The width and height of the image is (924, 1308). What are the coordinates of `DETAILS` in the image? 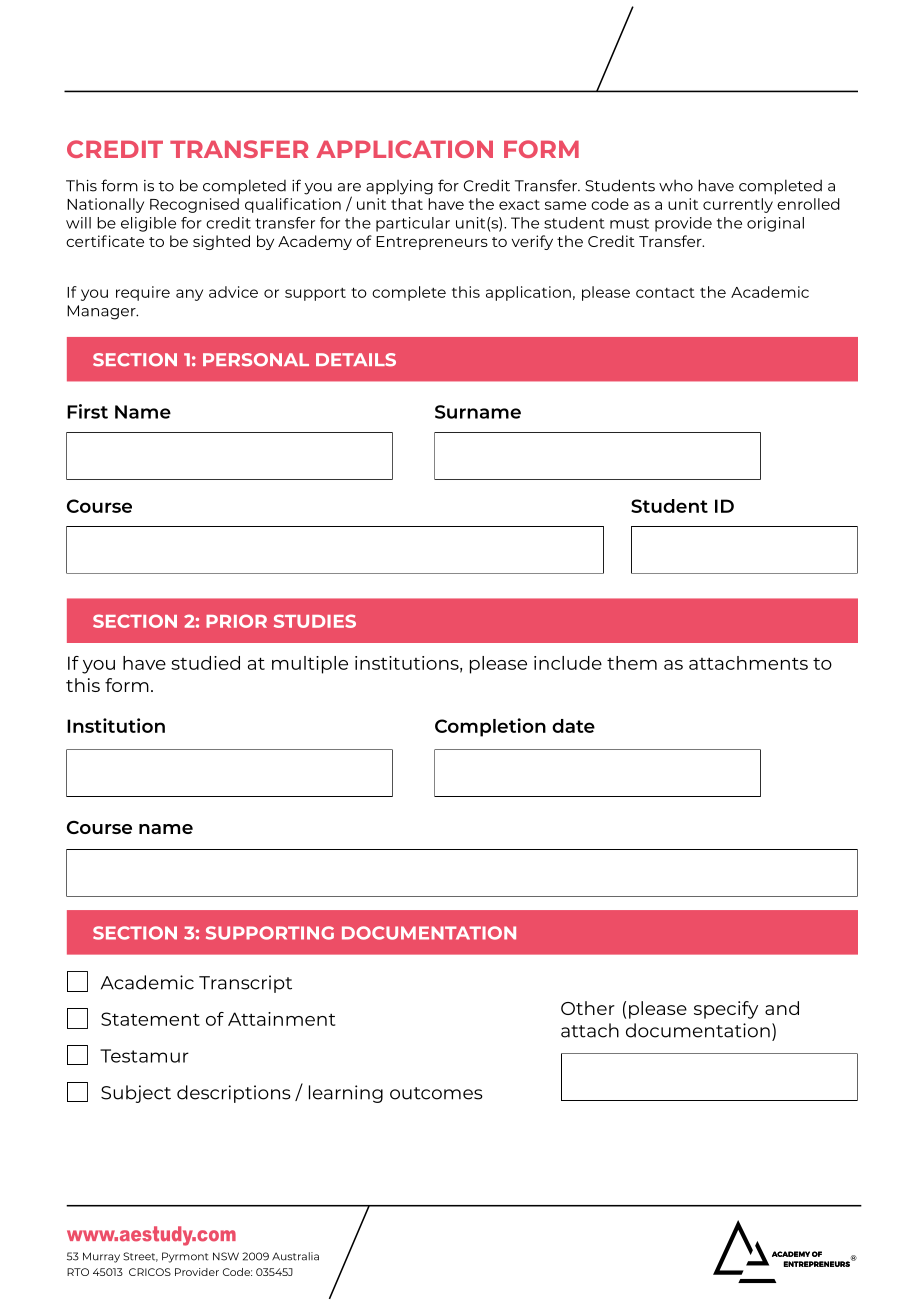 It's located at (356, 360).
